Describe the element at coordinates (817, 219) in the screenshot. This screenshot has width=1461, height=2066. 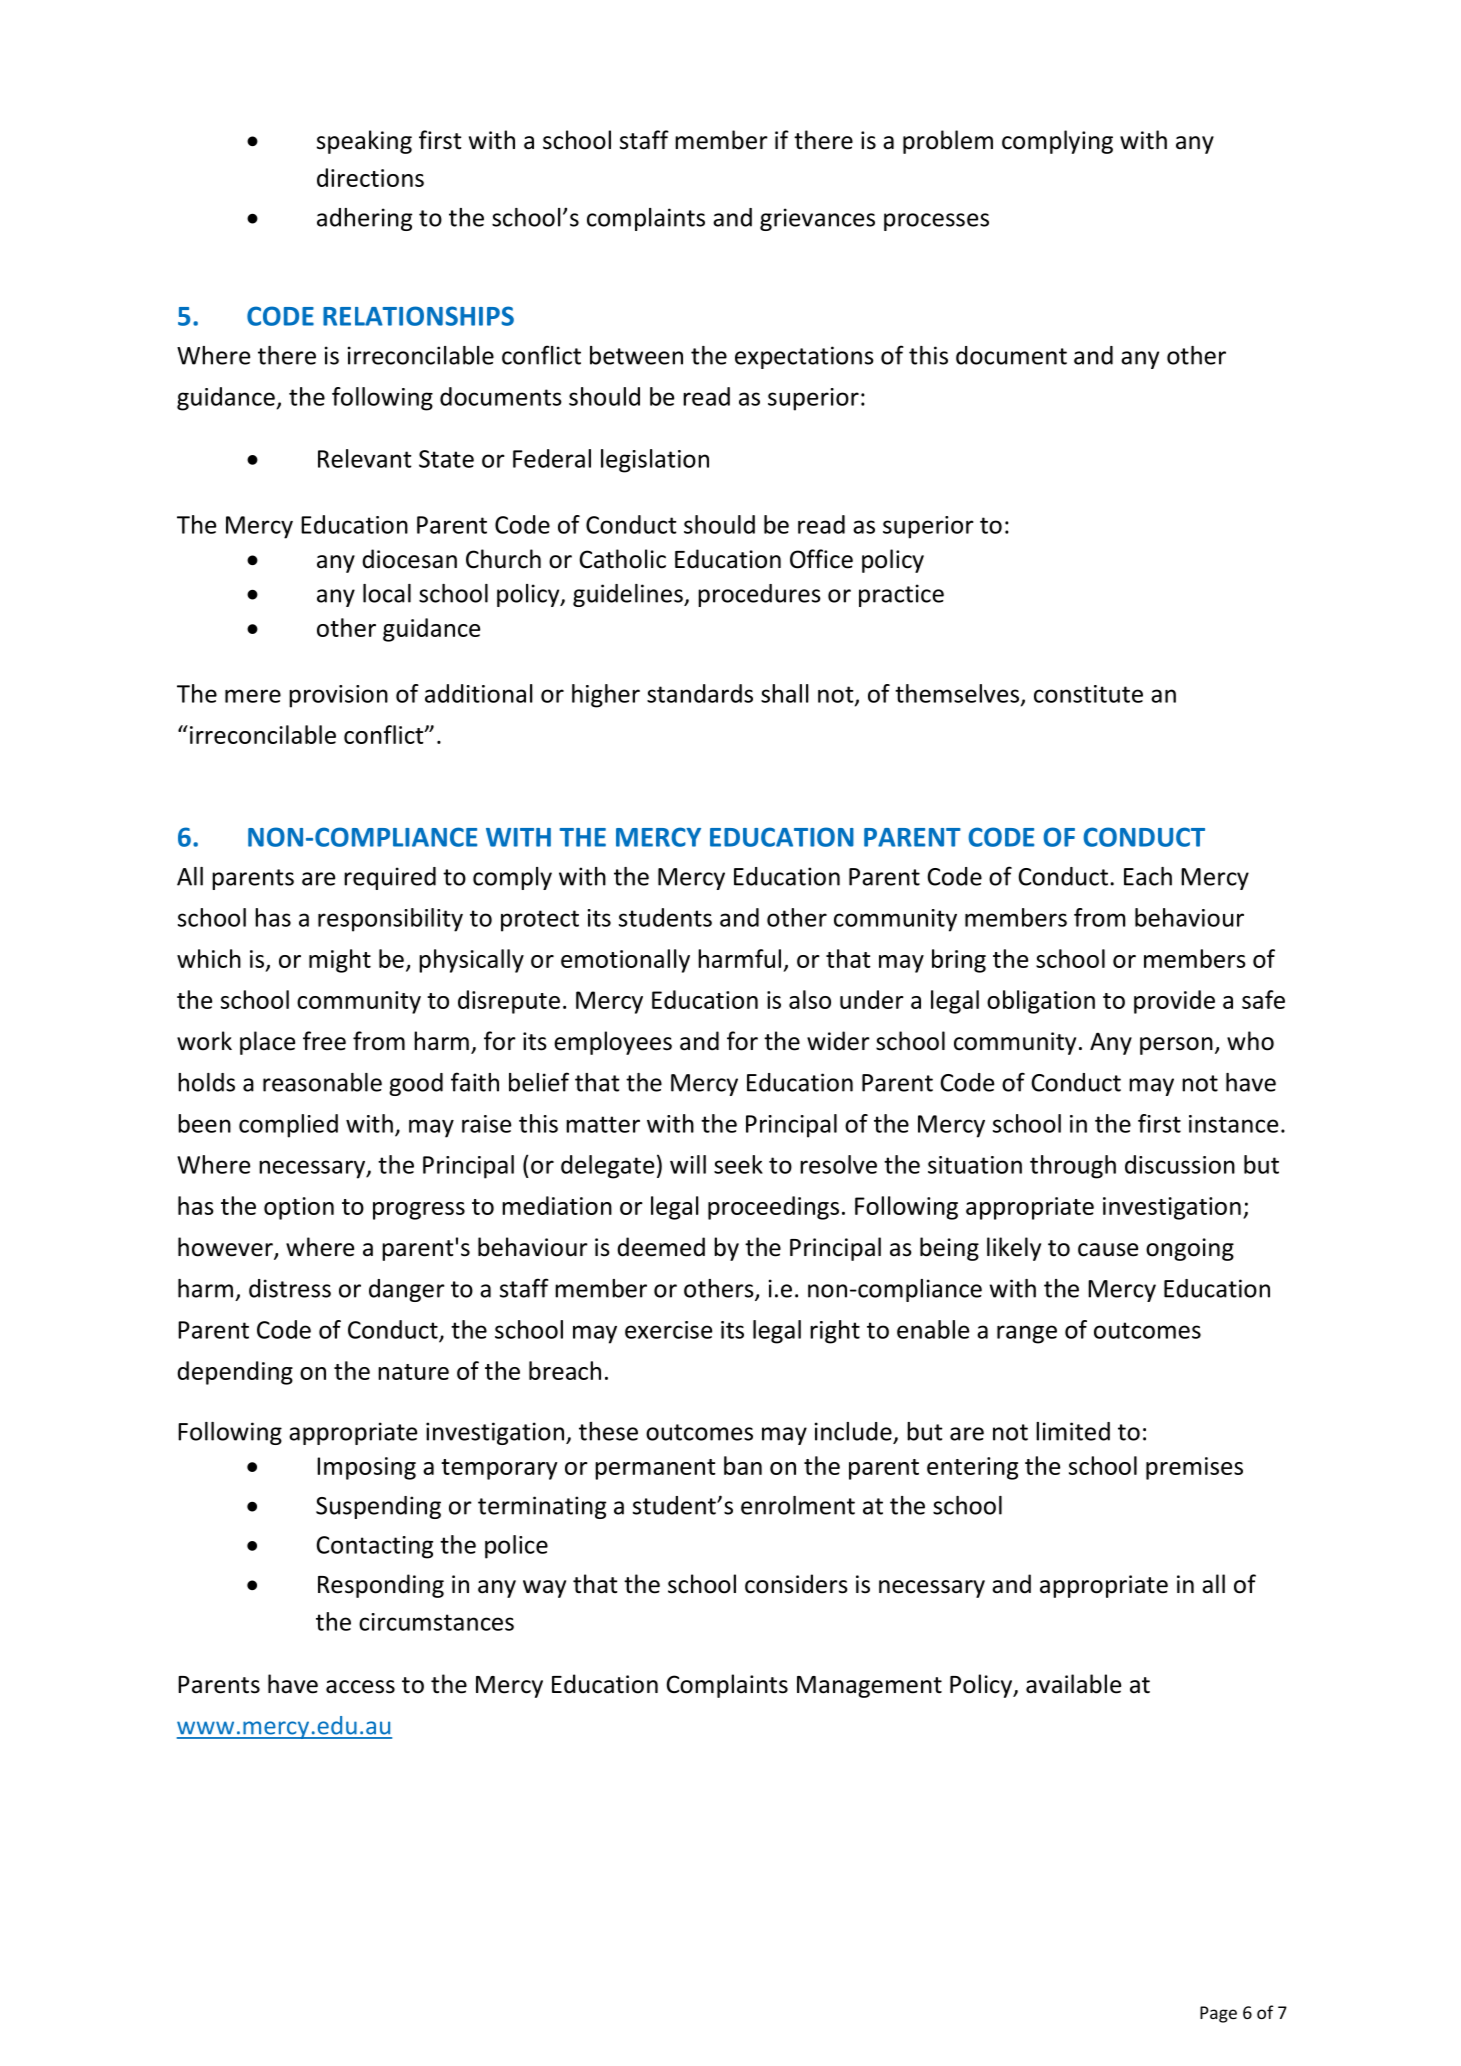
I see `grievances` at that location.
